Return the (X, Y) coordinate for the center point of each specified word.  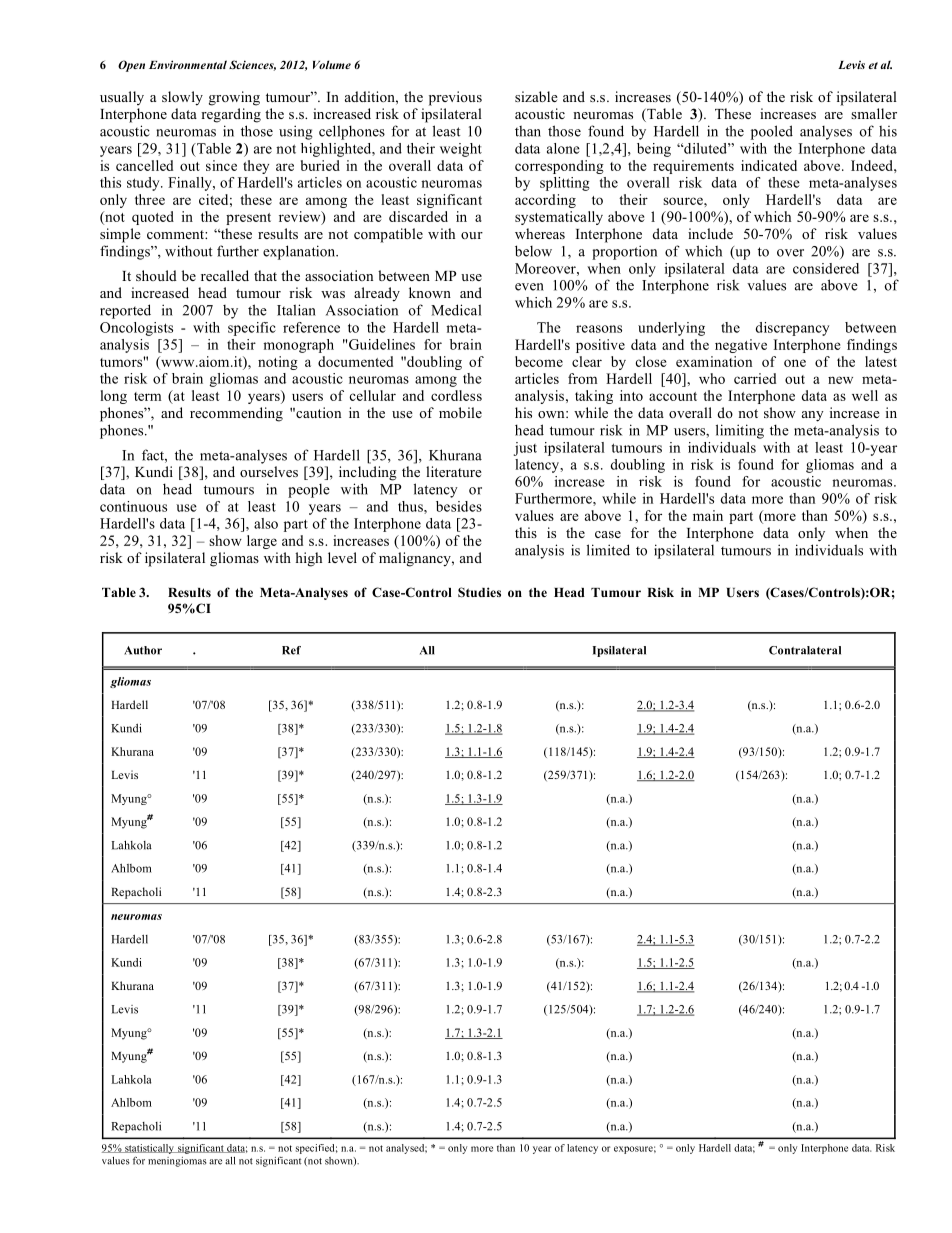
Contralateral (805, 650)
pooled (772, 132)
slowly (182, 98)
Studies (479, 592)
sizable (536, 96)
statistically (149, 1149)
